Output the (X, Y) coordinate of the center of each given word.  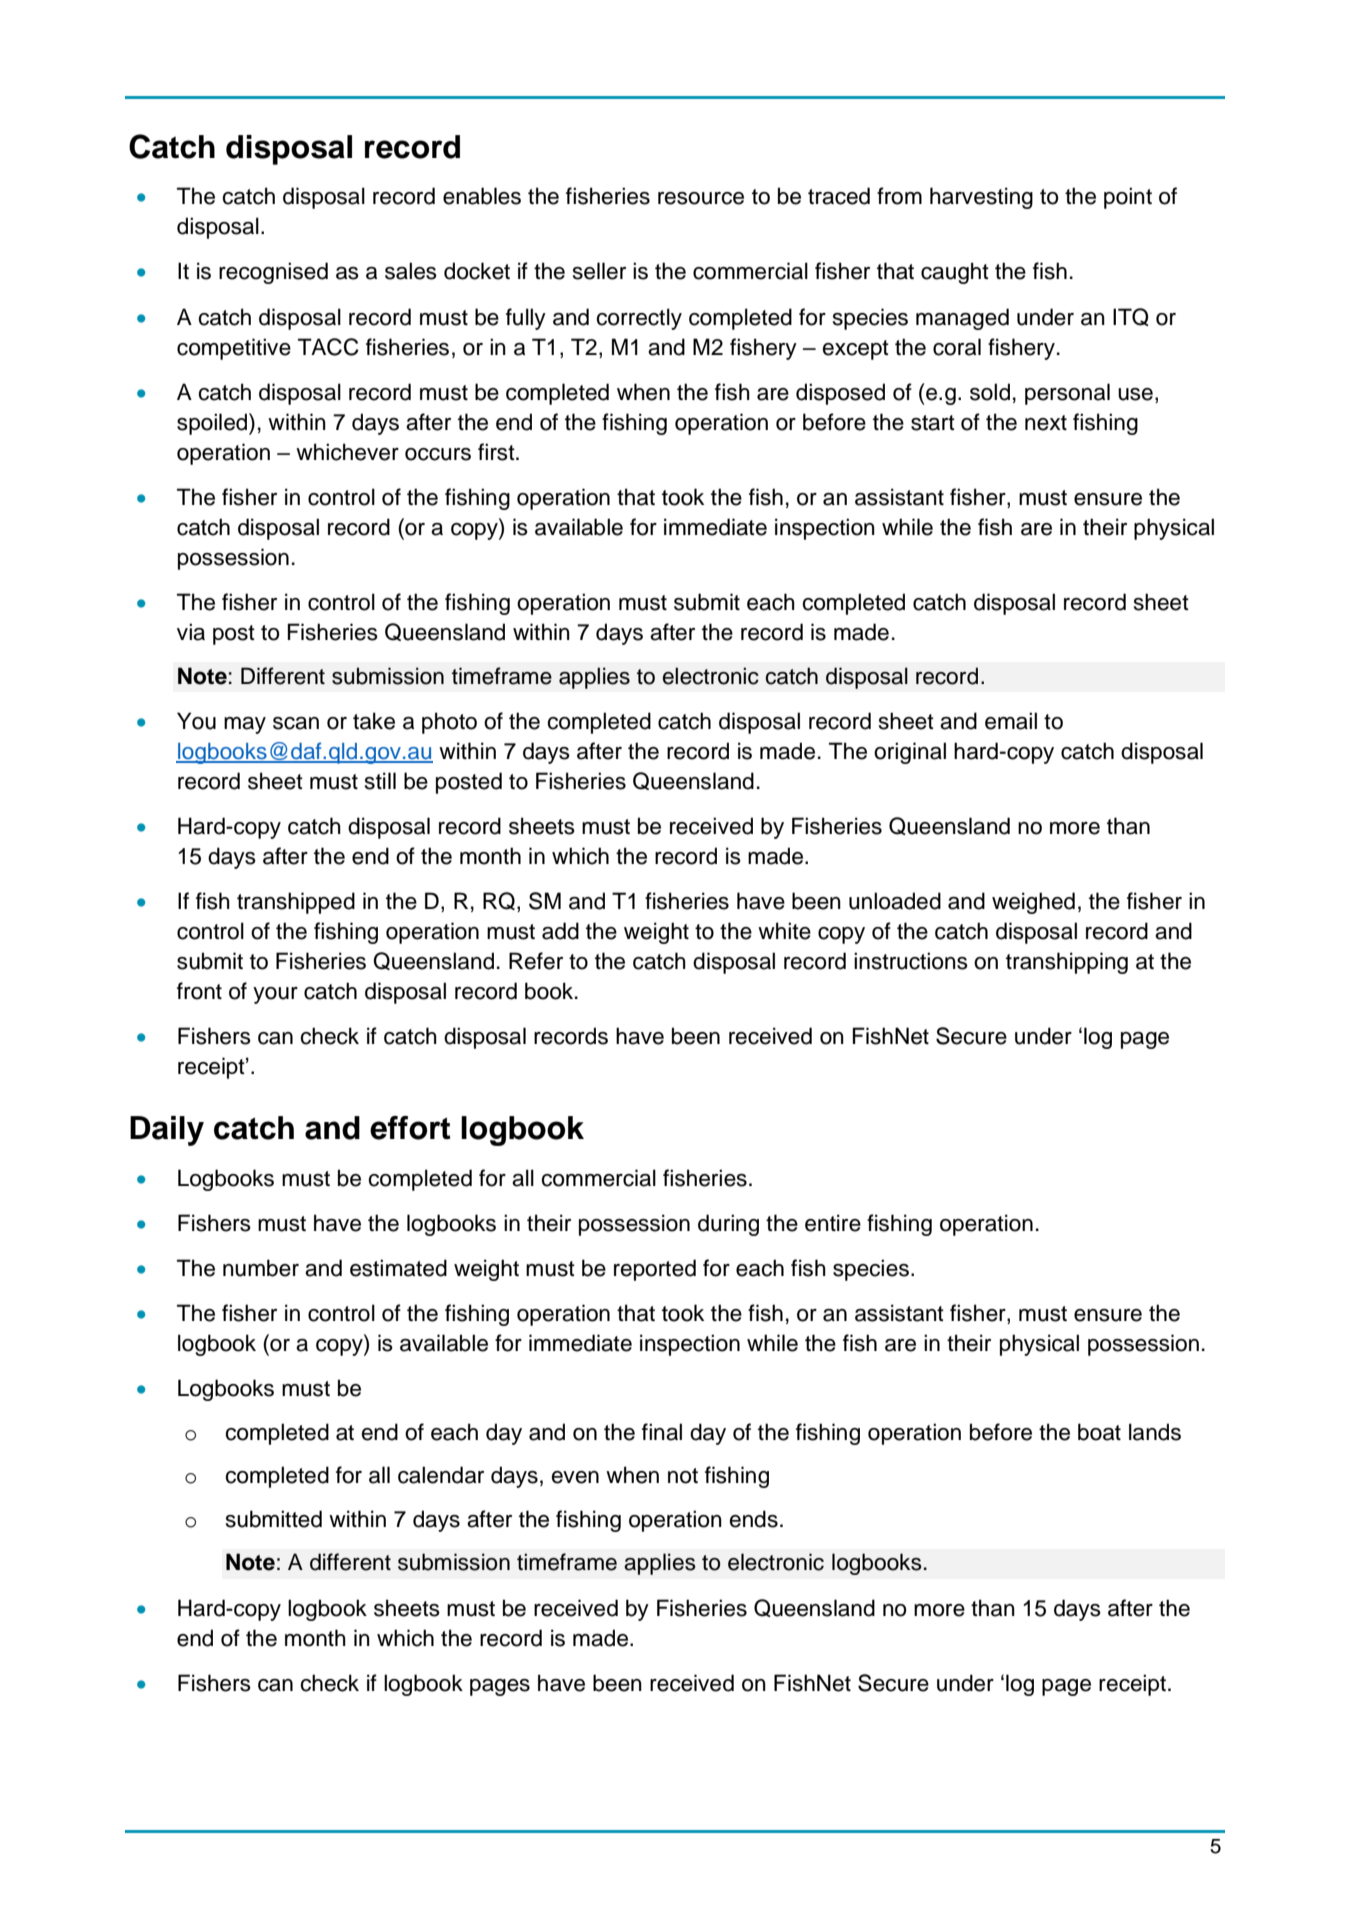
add (560, 931)
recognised (273, 273)
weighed (1033, 903)
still (380, 781)
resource (701, 198)
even (575, 1477)
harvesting (981, 198)
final (662, 1432)
